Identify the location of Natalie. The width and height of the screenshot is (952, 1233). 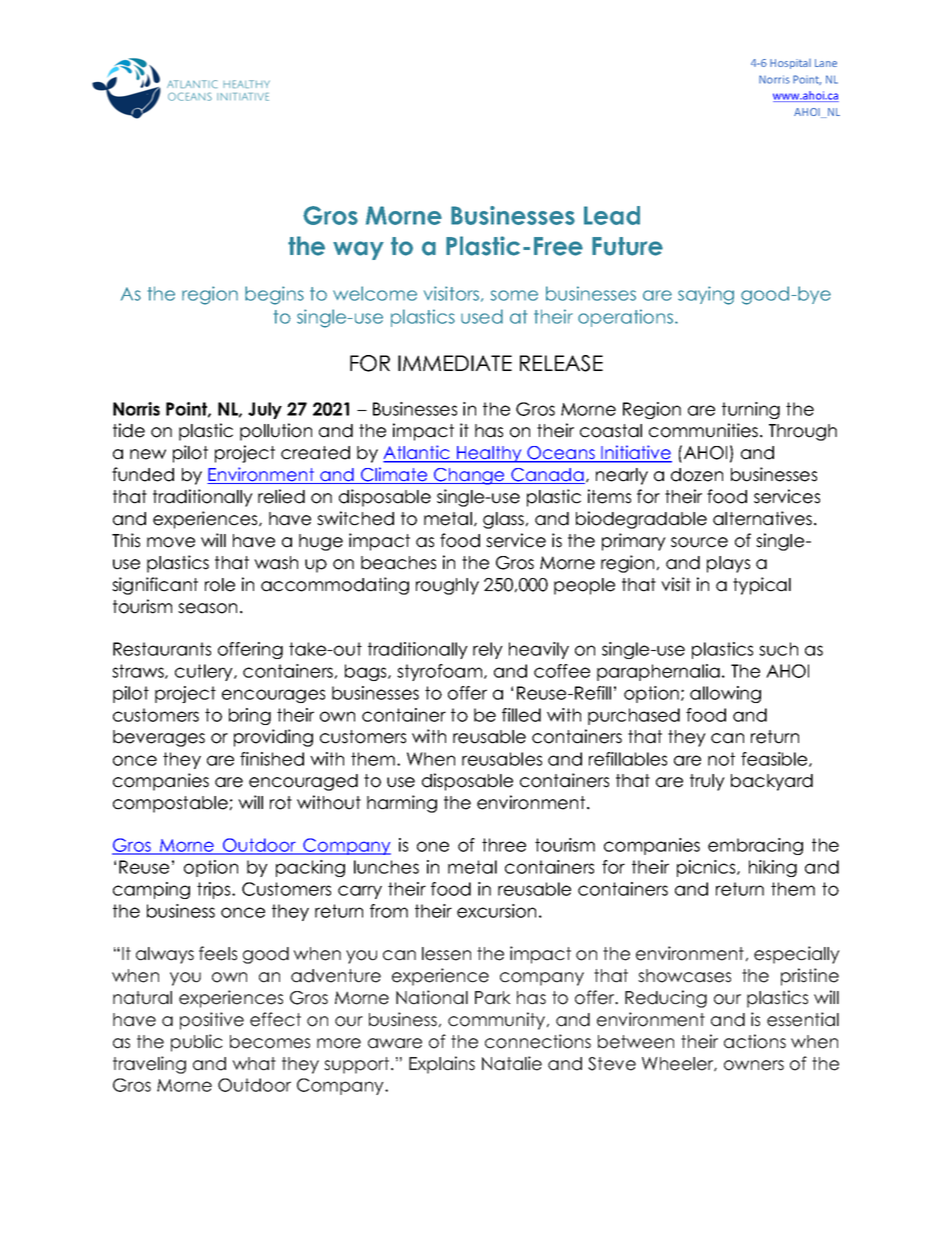
(512, 1063).
